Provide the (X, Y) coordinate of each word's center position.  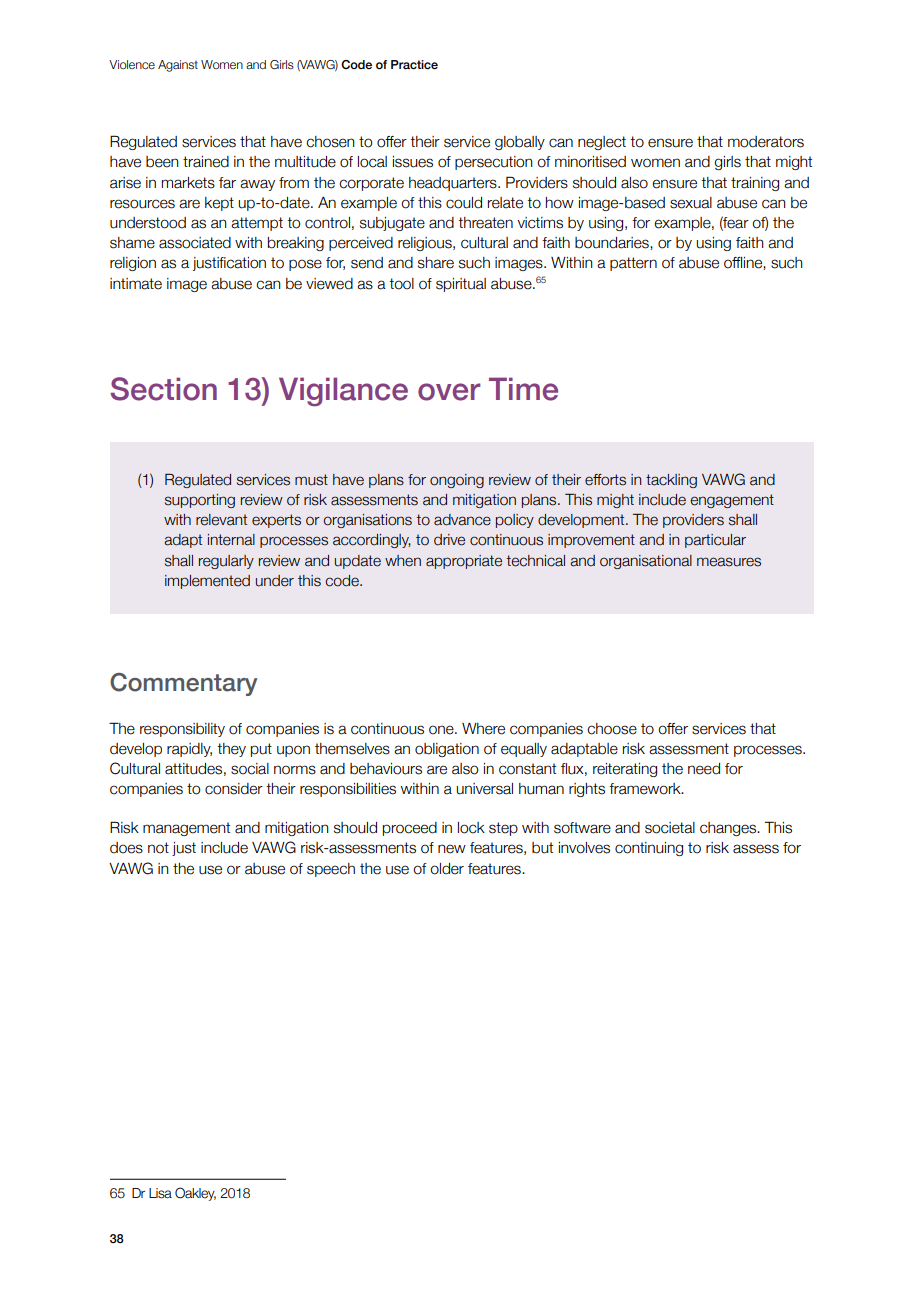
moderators (766, 142)
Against (178, 66)
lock (471, 828)
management (186, 829)
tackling (671, 481)
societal (670, 828)
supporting (200, 501)
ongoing (457, 481)
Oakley (195, 1194)
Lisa (160, 1193)
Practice (414, 64)
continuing (649, 849)
